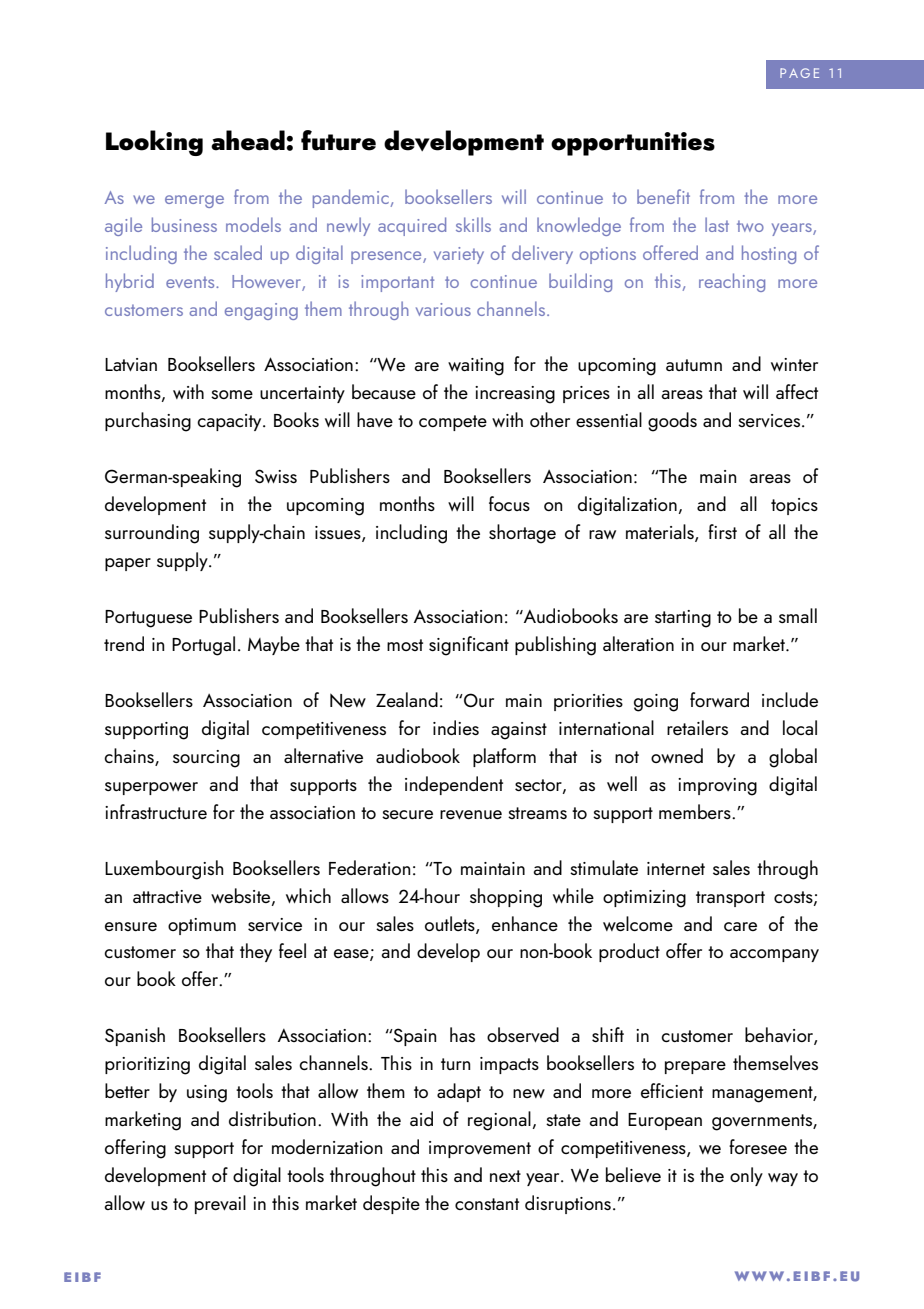 This document has width=924, height=1309. Describe the element at coordinates (248, 140) in the document. I see `ahead` at that location.
